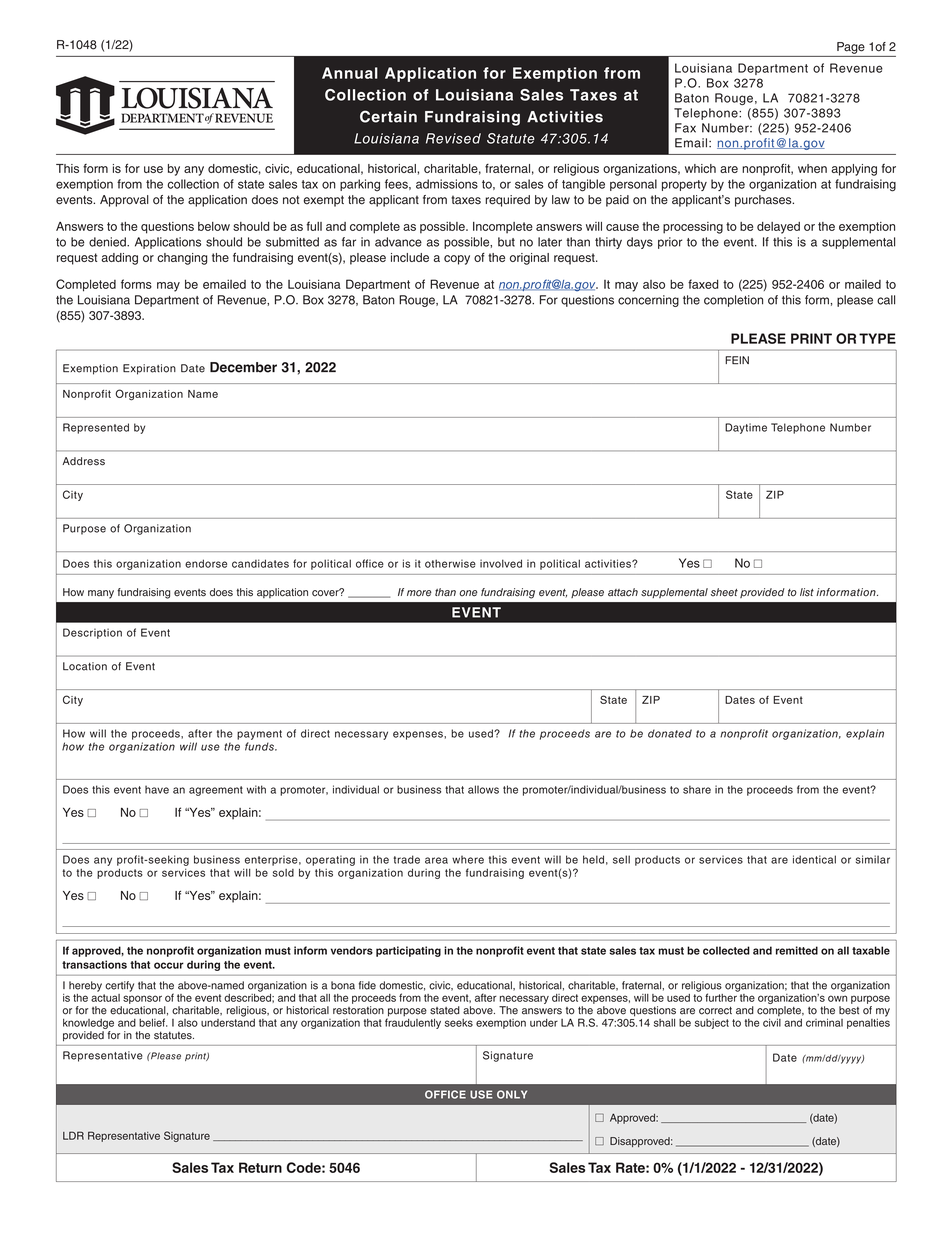 The height and width of the screenshot is (1233, 952). I want to click on Page, so click(851, 48).
